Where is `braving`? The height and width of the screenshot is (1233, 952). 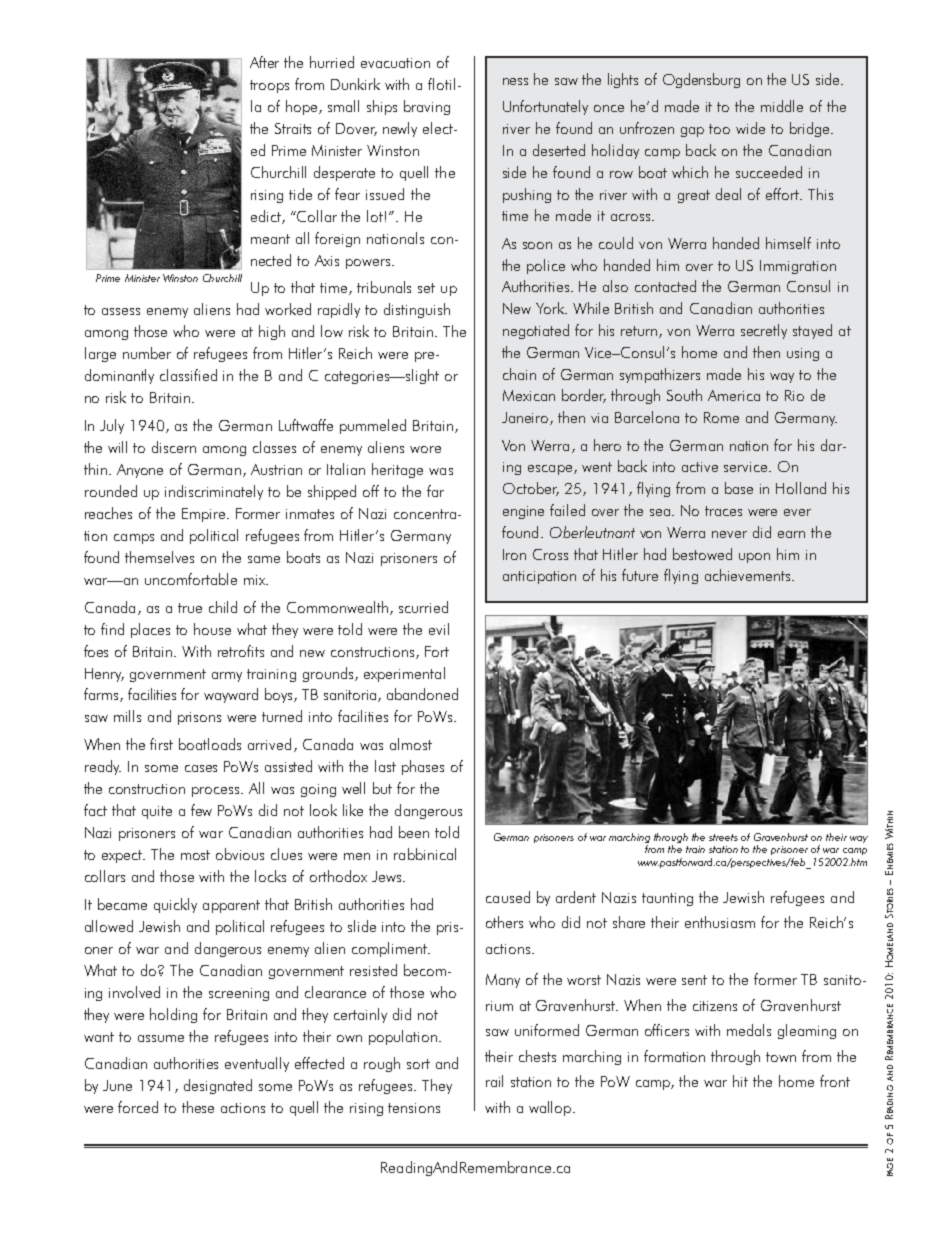 braving is located at coordinates (427, 107).
